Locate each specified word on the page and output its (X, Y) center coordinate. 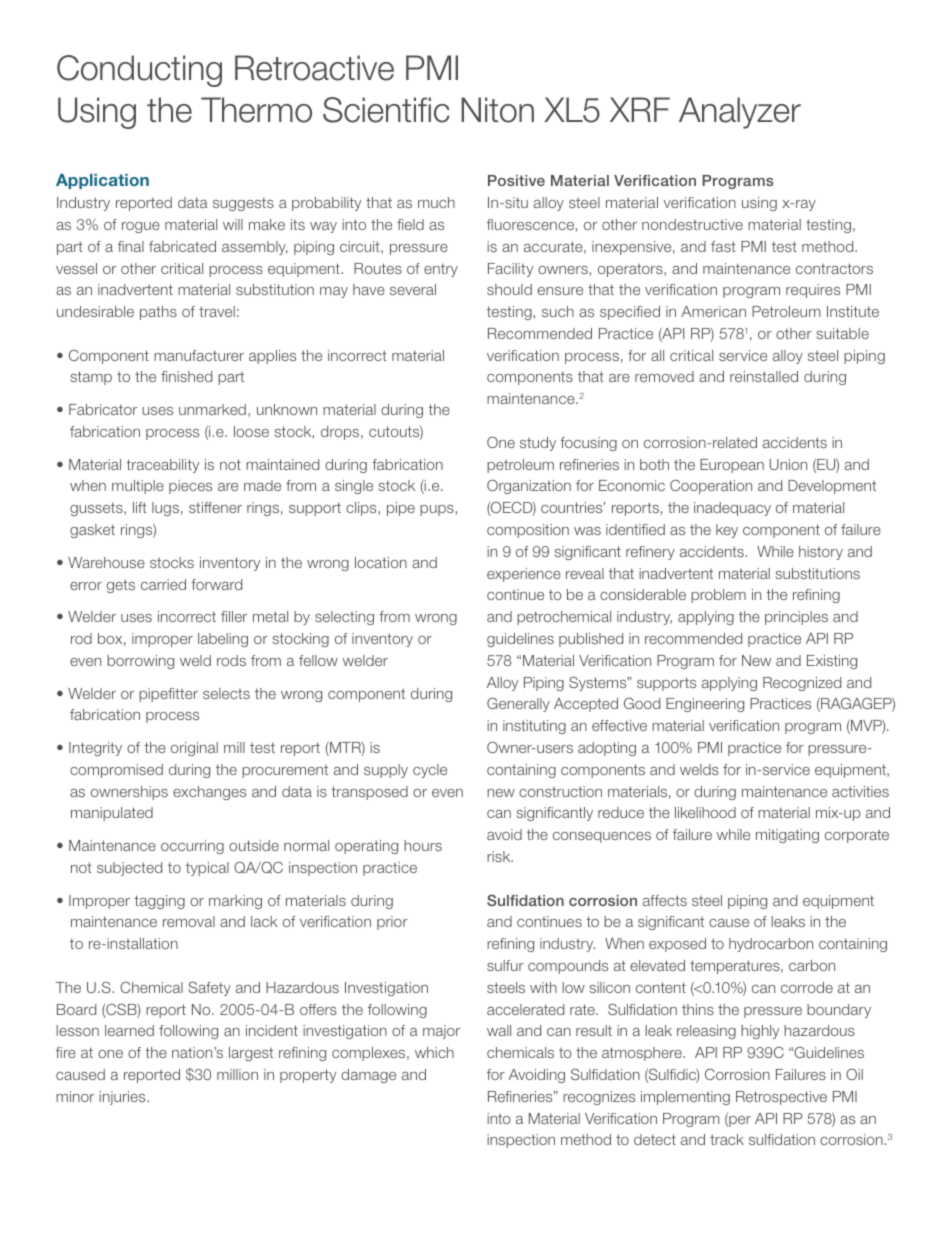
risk (500, 856)
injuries (123, 1098)
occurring (192, 847)
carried (163, 584)
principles (796, 618)
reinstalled (764, 376)
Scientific (386, 110)
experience (524, 575)
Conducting (139, 71)
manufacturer (199, 355)
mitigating (787, 836)
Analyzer (740, 113)
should (509, 289)
